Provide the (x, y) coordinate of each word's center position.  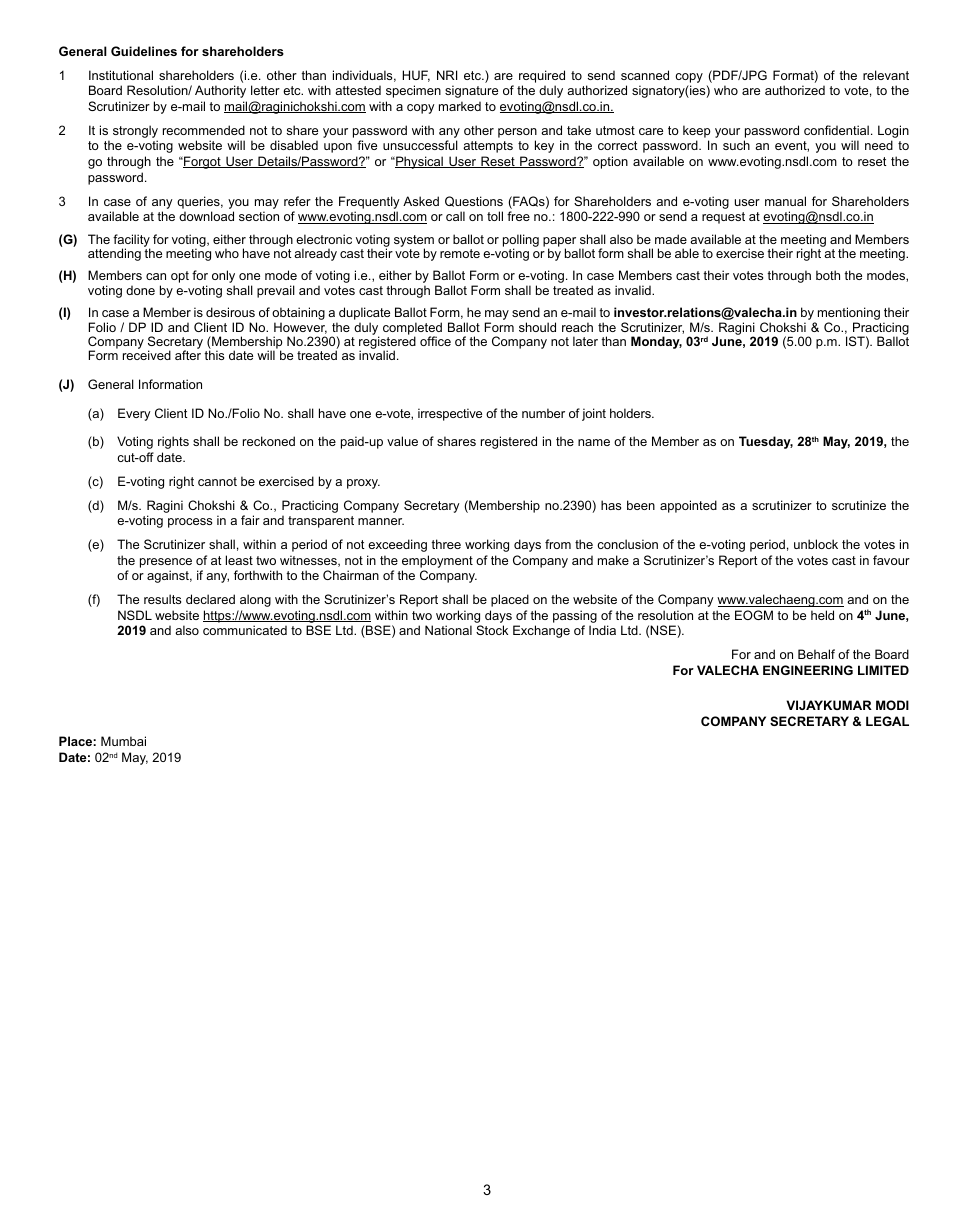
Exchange (541, 631)
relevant (886, 75)
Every (134, 414)
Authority (220, 91)
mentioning (849, 315)
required (542, 76)
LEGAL (887, 721)
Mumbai (123, 741)
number (543, 413)
